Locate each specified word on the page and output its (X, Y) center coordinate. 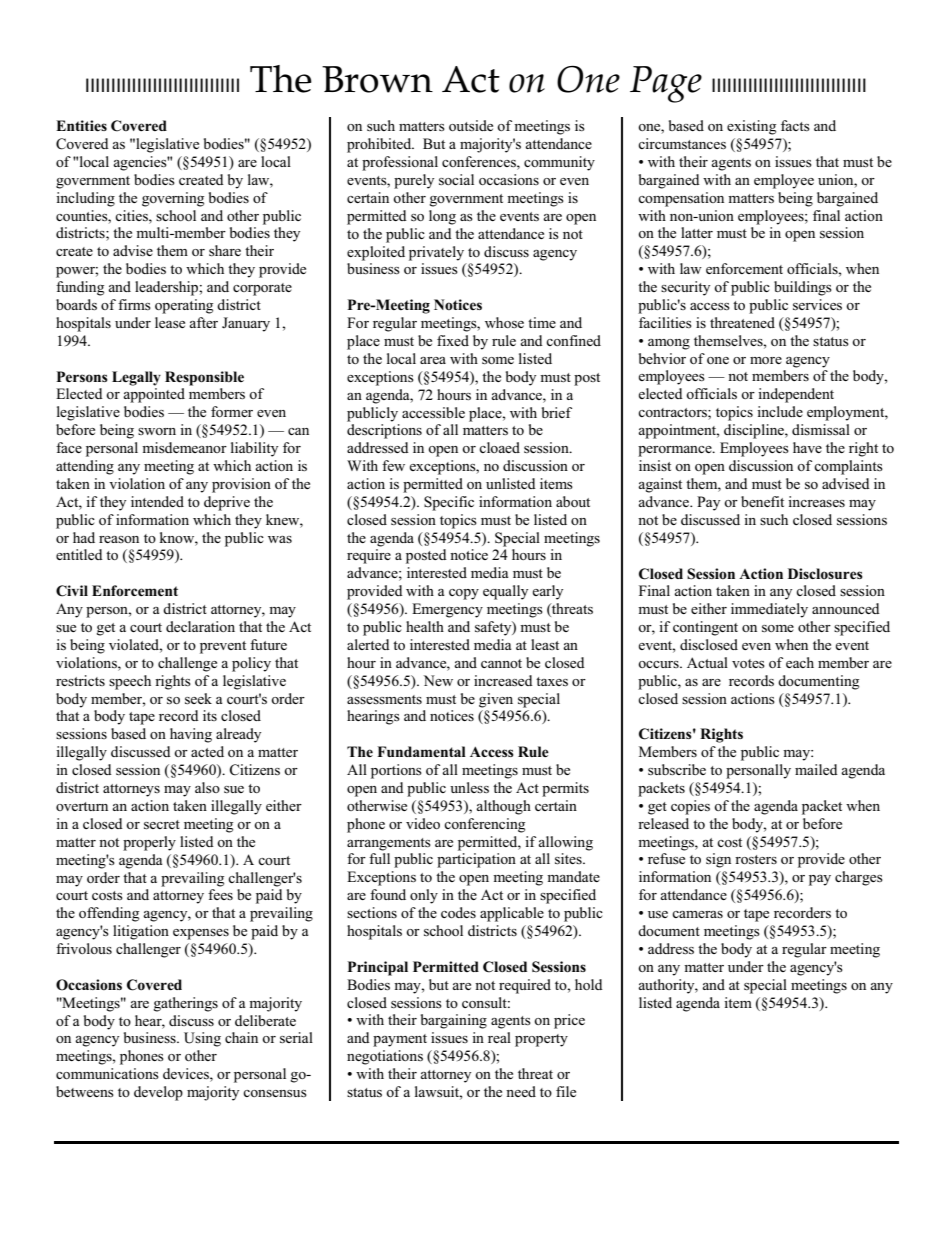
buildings (803, 288)
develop (158, 1093)
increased (503, 680)
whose (504, 322)
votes (748, 663)
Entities (81, 125)
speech (130, 682)
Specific (449, 503)
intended (157, 501)
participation (476, 860)
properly (149, 843)
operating (184, 306)
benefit (762, 501)
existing (751, 127)
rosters (756, 859)
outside (471, 125)
